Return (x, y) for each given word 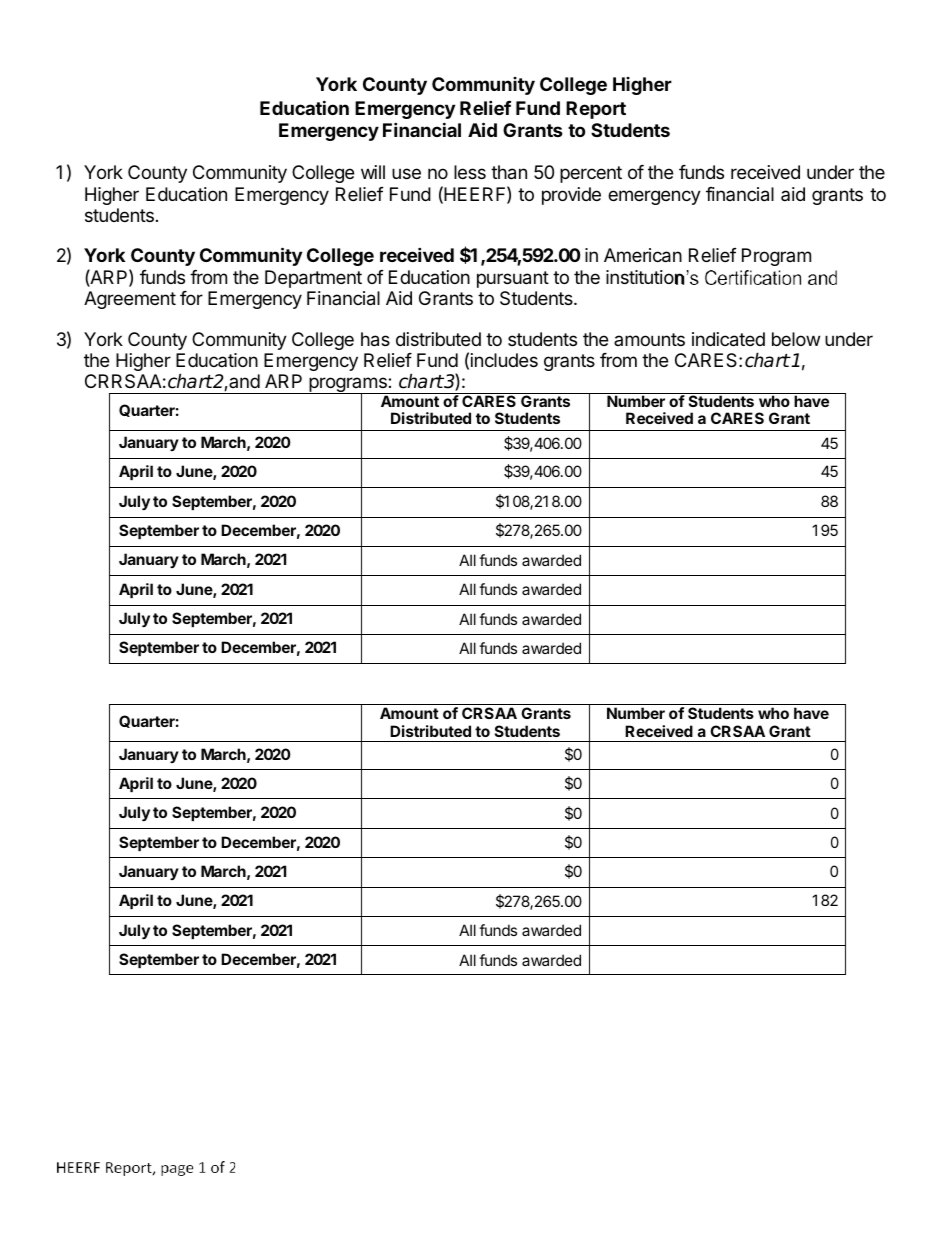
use (406, 173)
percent (591, 174)
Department (313, 279)
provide (571, 196)
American (643, 255)
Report (596, 110)
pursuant (513, 279)
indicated (728, 339)
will (373, 172)
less (470, 172)
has (375, 339)
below (796, 339)
